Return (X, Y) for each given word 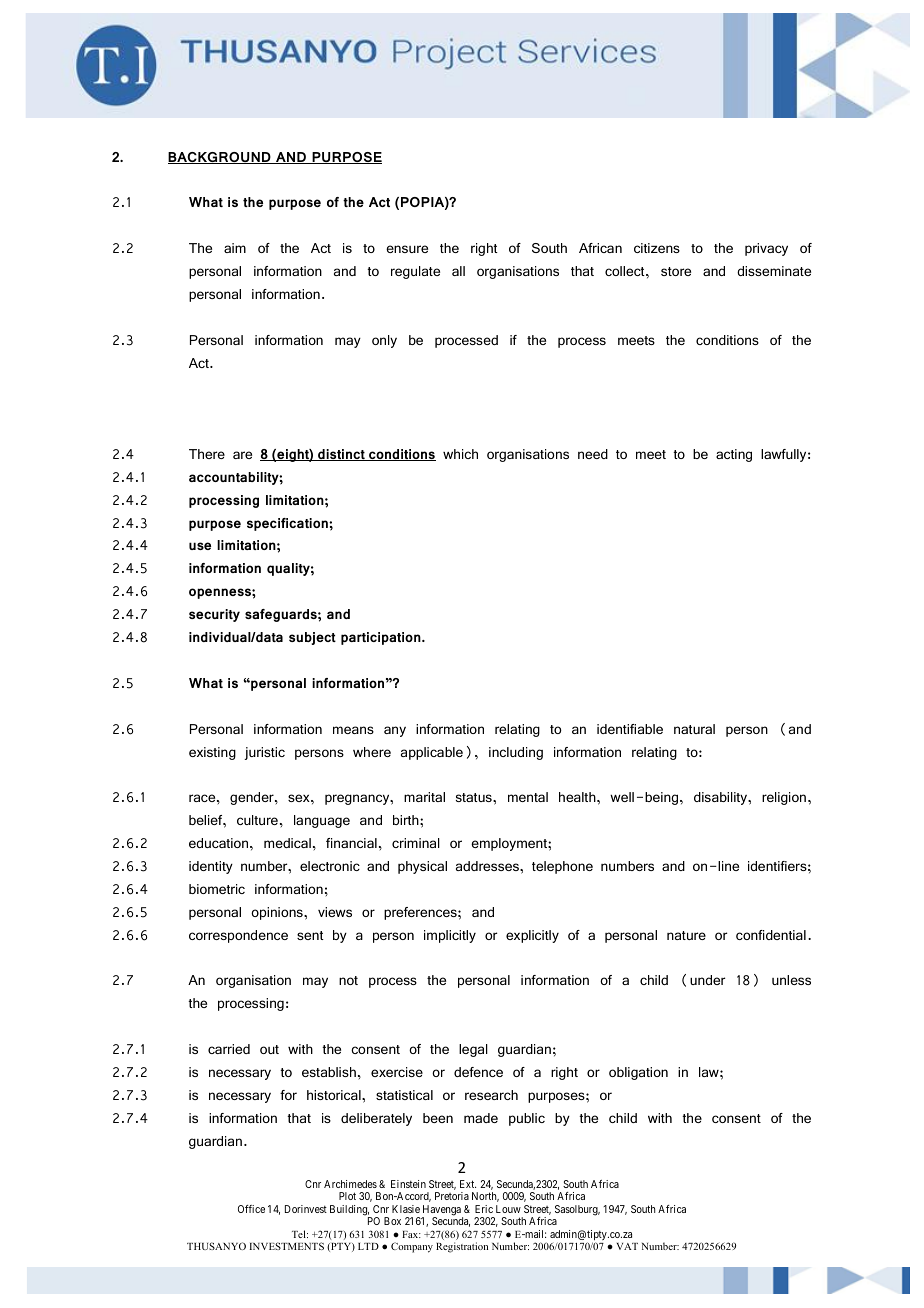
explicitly (532, 936)
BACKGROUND (220, 158)
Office (251, 1209)
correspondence (238, 936)
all (458, 271)
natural (694, 729)
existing (212, 753)
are (242, 455)
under (707, 980)
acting (734, 455)
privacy (766, 249)
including (516, 753)
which (460, 454)
